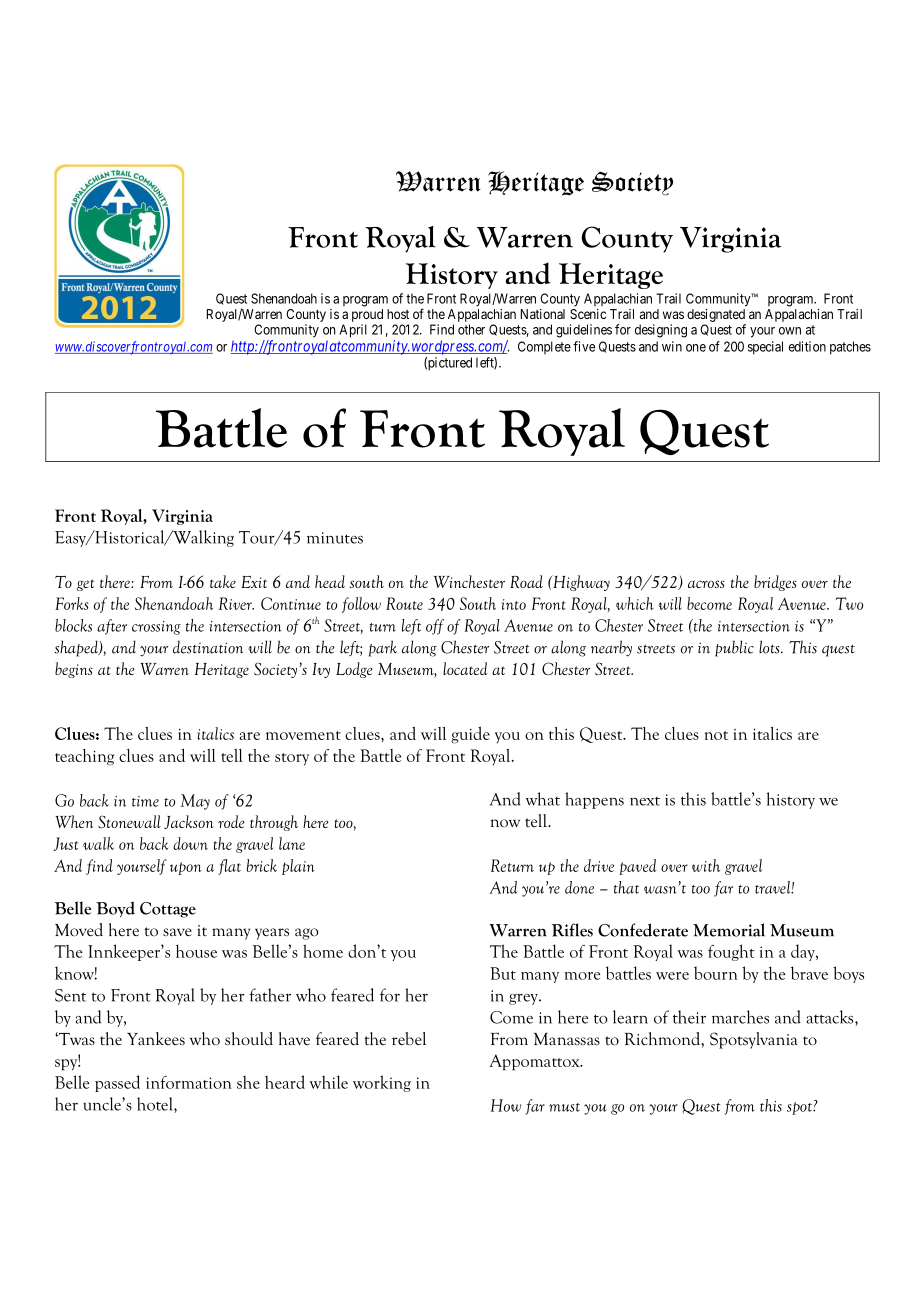 This screenshot has height=1308, width=924. Describe the element at coordinates (471, 329) in the screenshot. I see `other` at that location.
